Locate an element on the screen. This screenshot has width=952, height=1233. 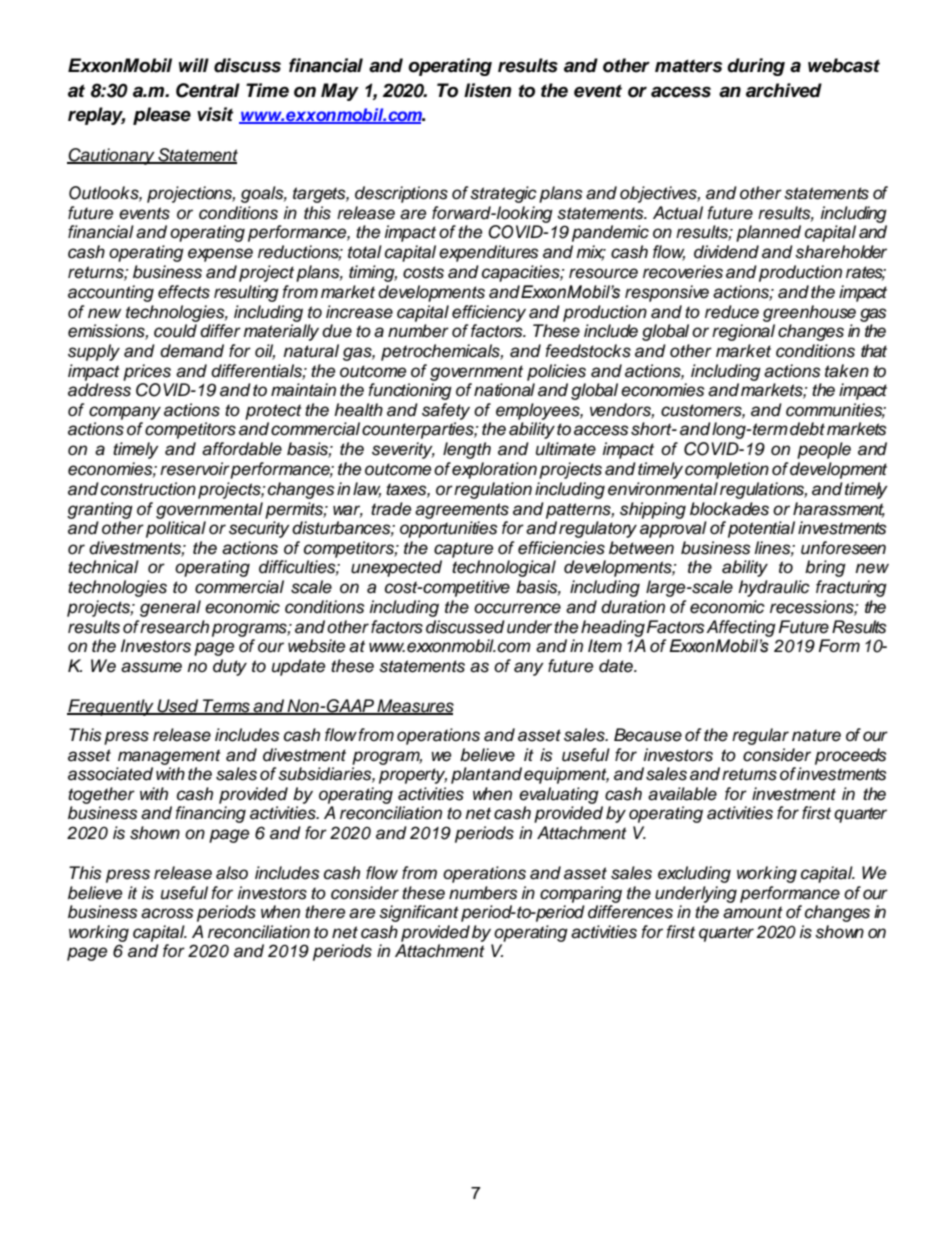
hydraulic is located at coordinates (774, 588).
